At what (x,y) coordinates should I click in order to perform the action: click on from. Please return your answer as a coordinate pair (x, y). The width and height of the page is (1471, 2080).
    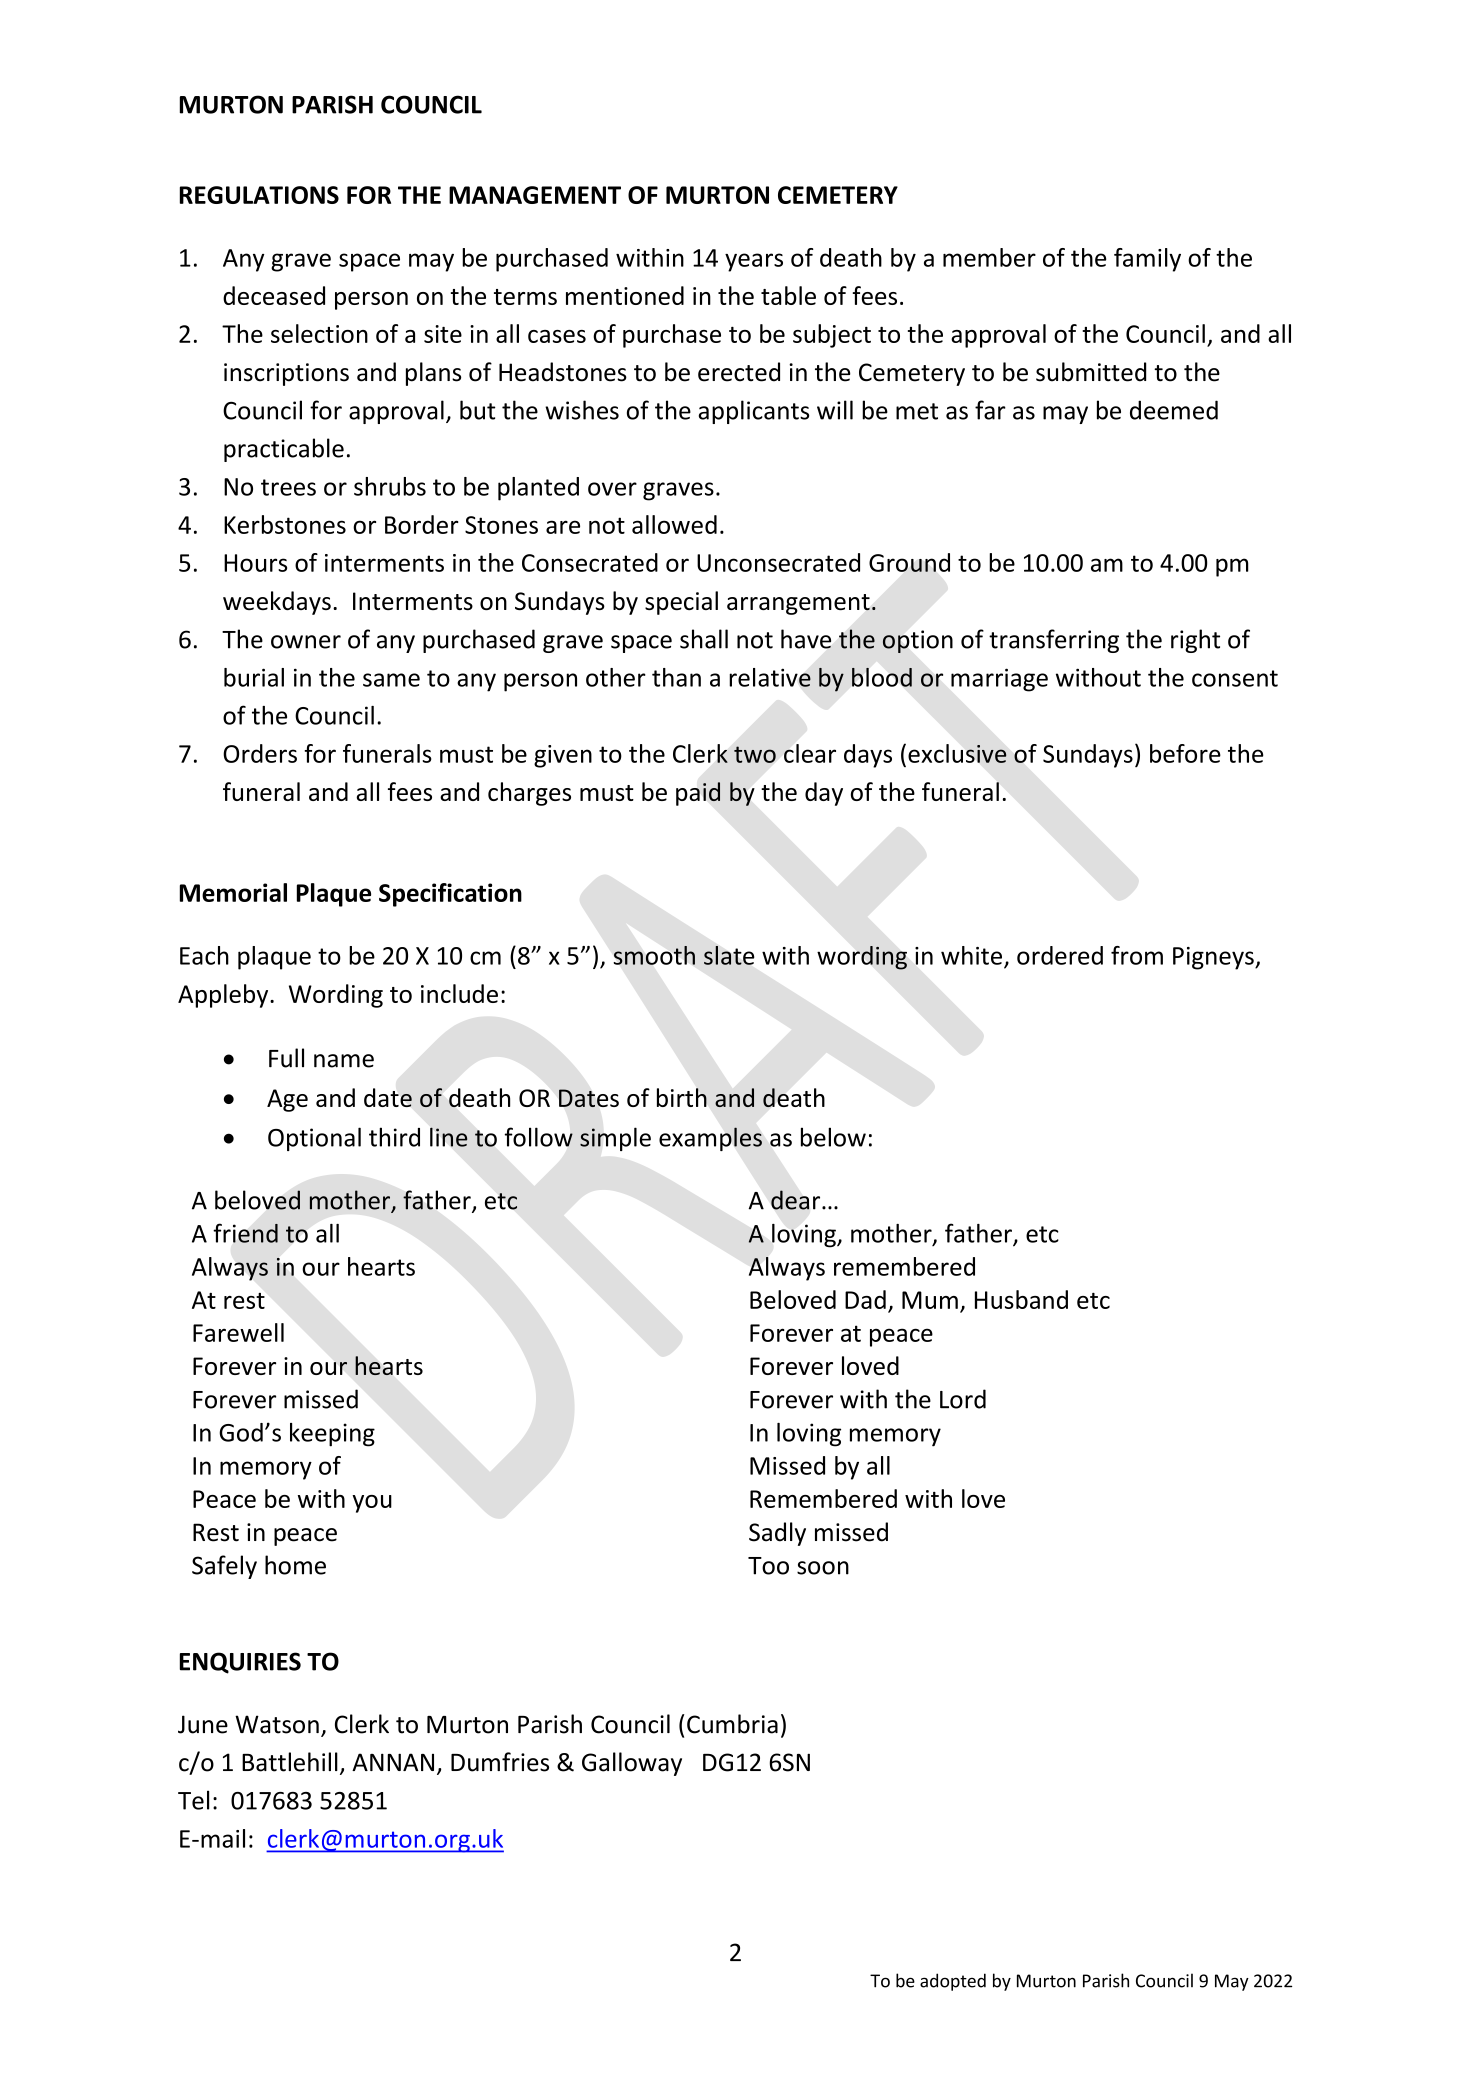
    Looking at the image, I should click on (1137, 955).
